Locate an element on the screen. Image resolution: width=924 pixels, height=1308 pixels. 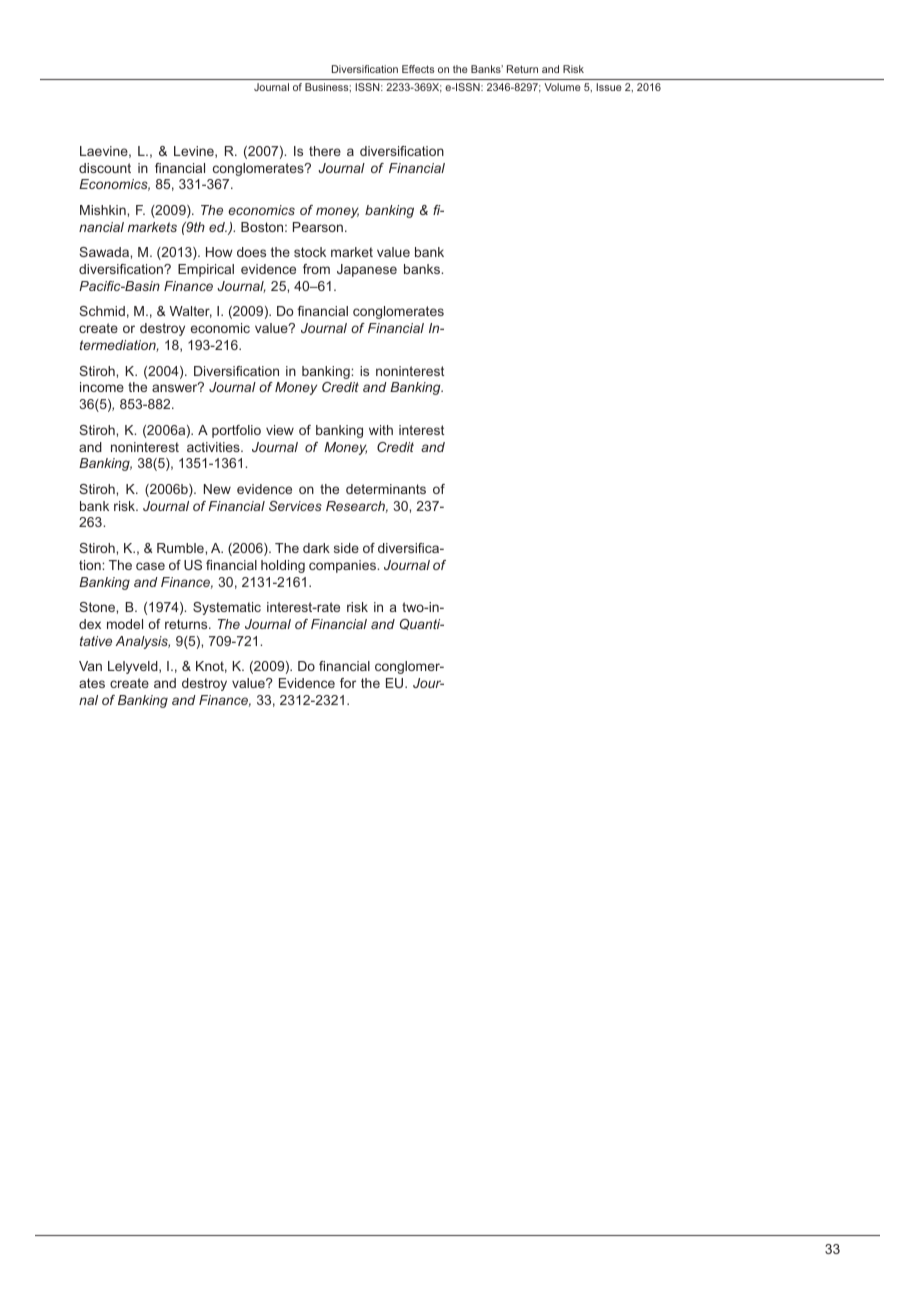
companies is located at coordinates (343, 566).
